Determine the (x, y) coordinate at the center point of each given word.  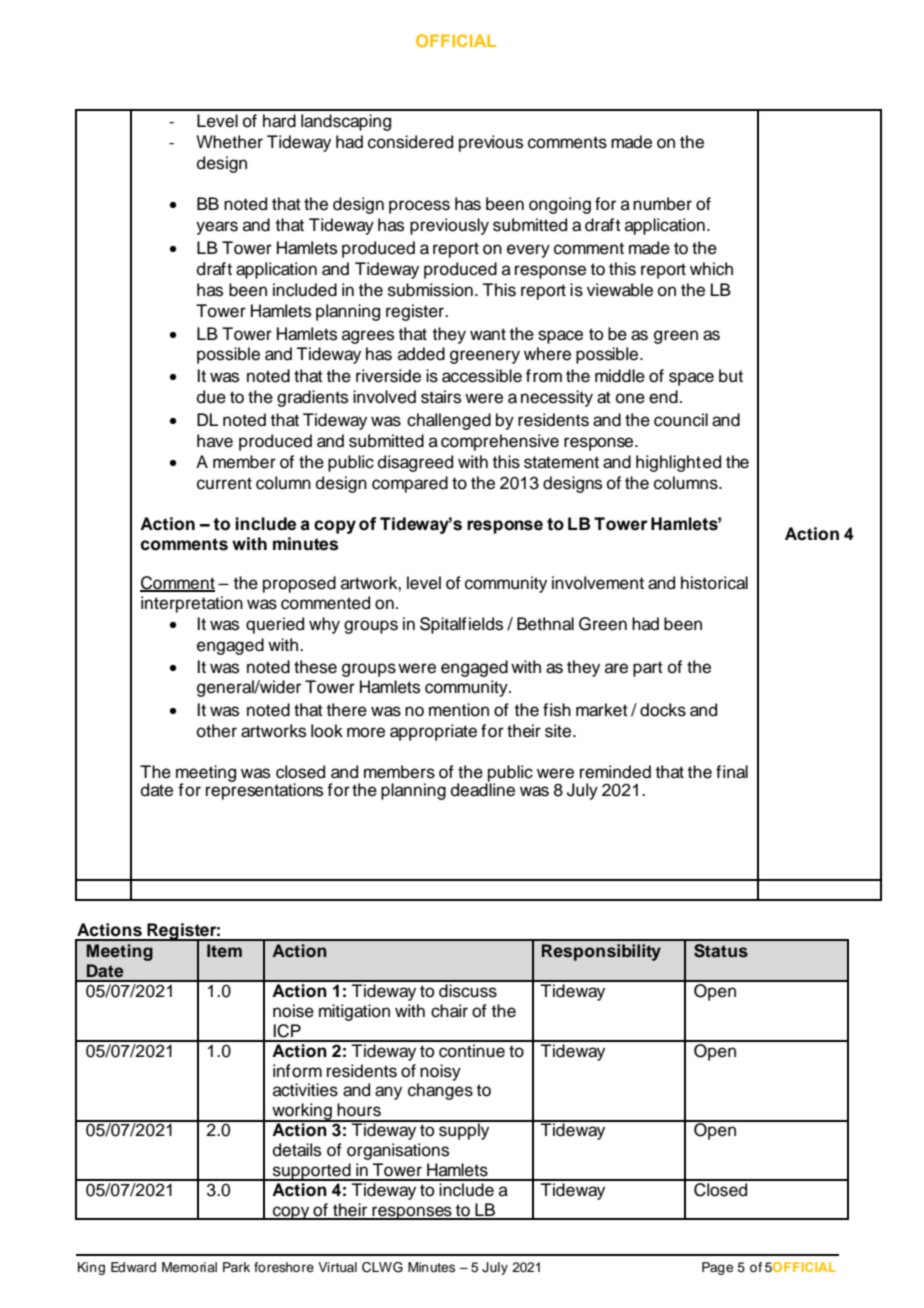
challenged (449, 421)
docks (663, 710)
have (215, 441)
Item (224, 951)
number (662, 204)
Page (717, 1268)
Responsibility (601, 952)
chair (449, 1011)
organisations (398, 1151)
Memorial (189, 1267)
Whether (229, 142)
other (217, 731)
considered (410, 142)
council (681, 420)
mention (459, 710)
